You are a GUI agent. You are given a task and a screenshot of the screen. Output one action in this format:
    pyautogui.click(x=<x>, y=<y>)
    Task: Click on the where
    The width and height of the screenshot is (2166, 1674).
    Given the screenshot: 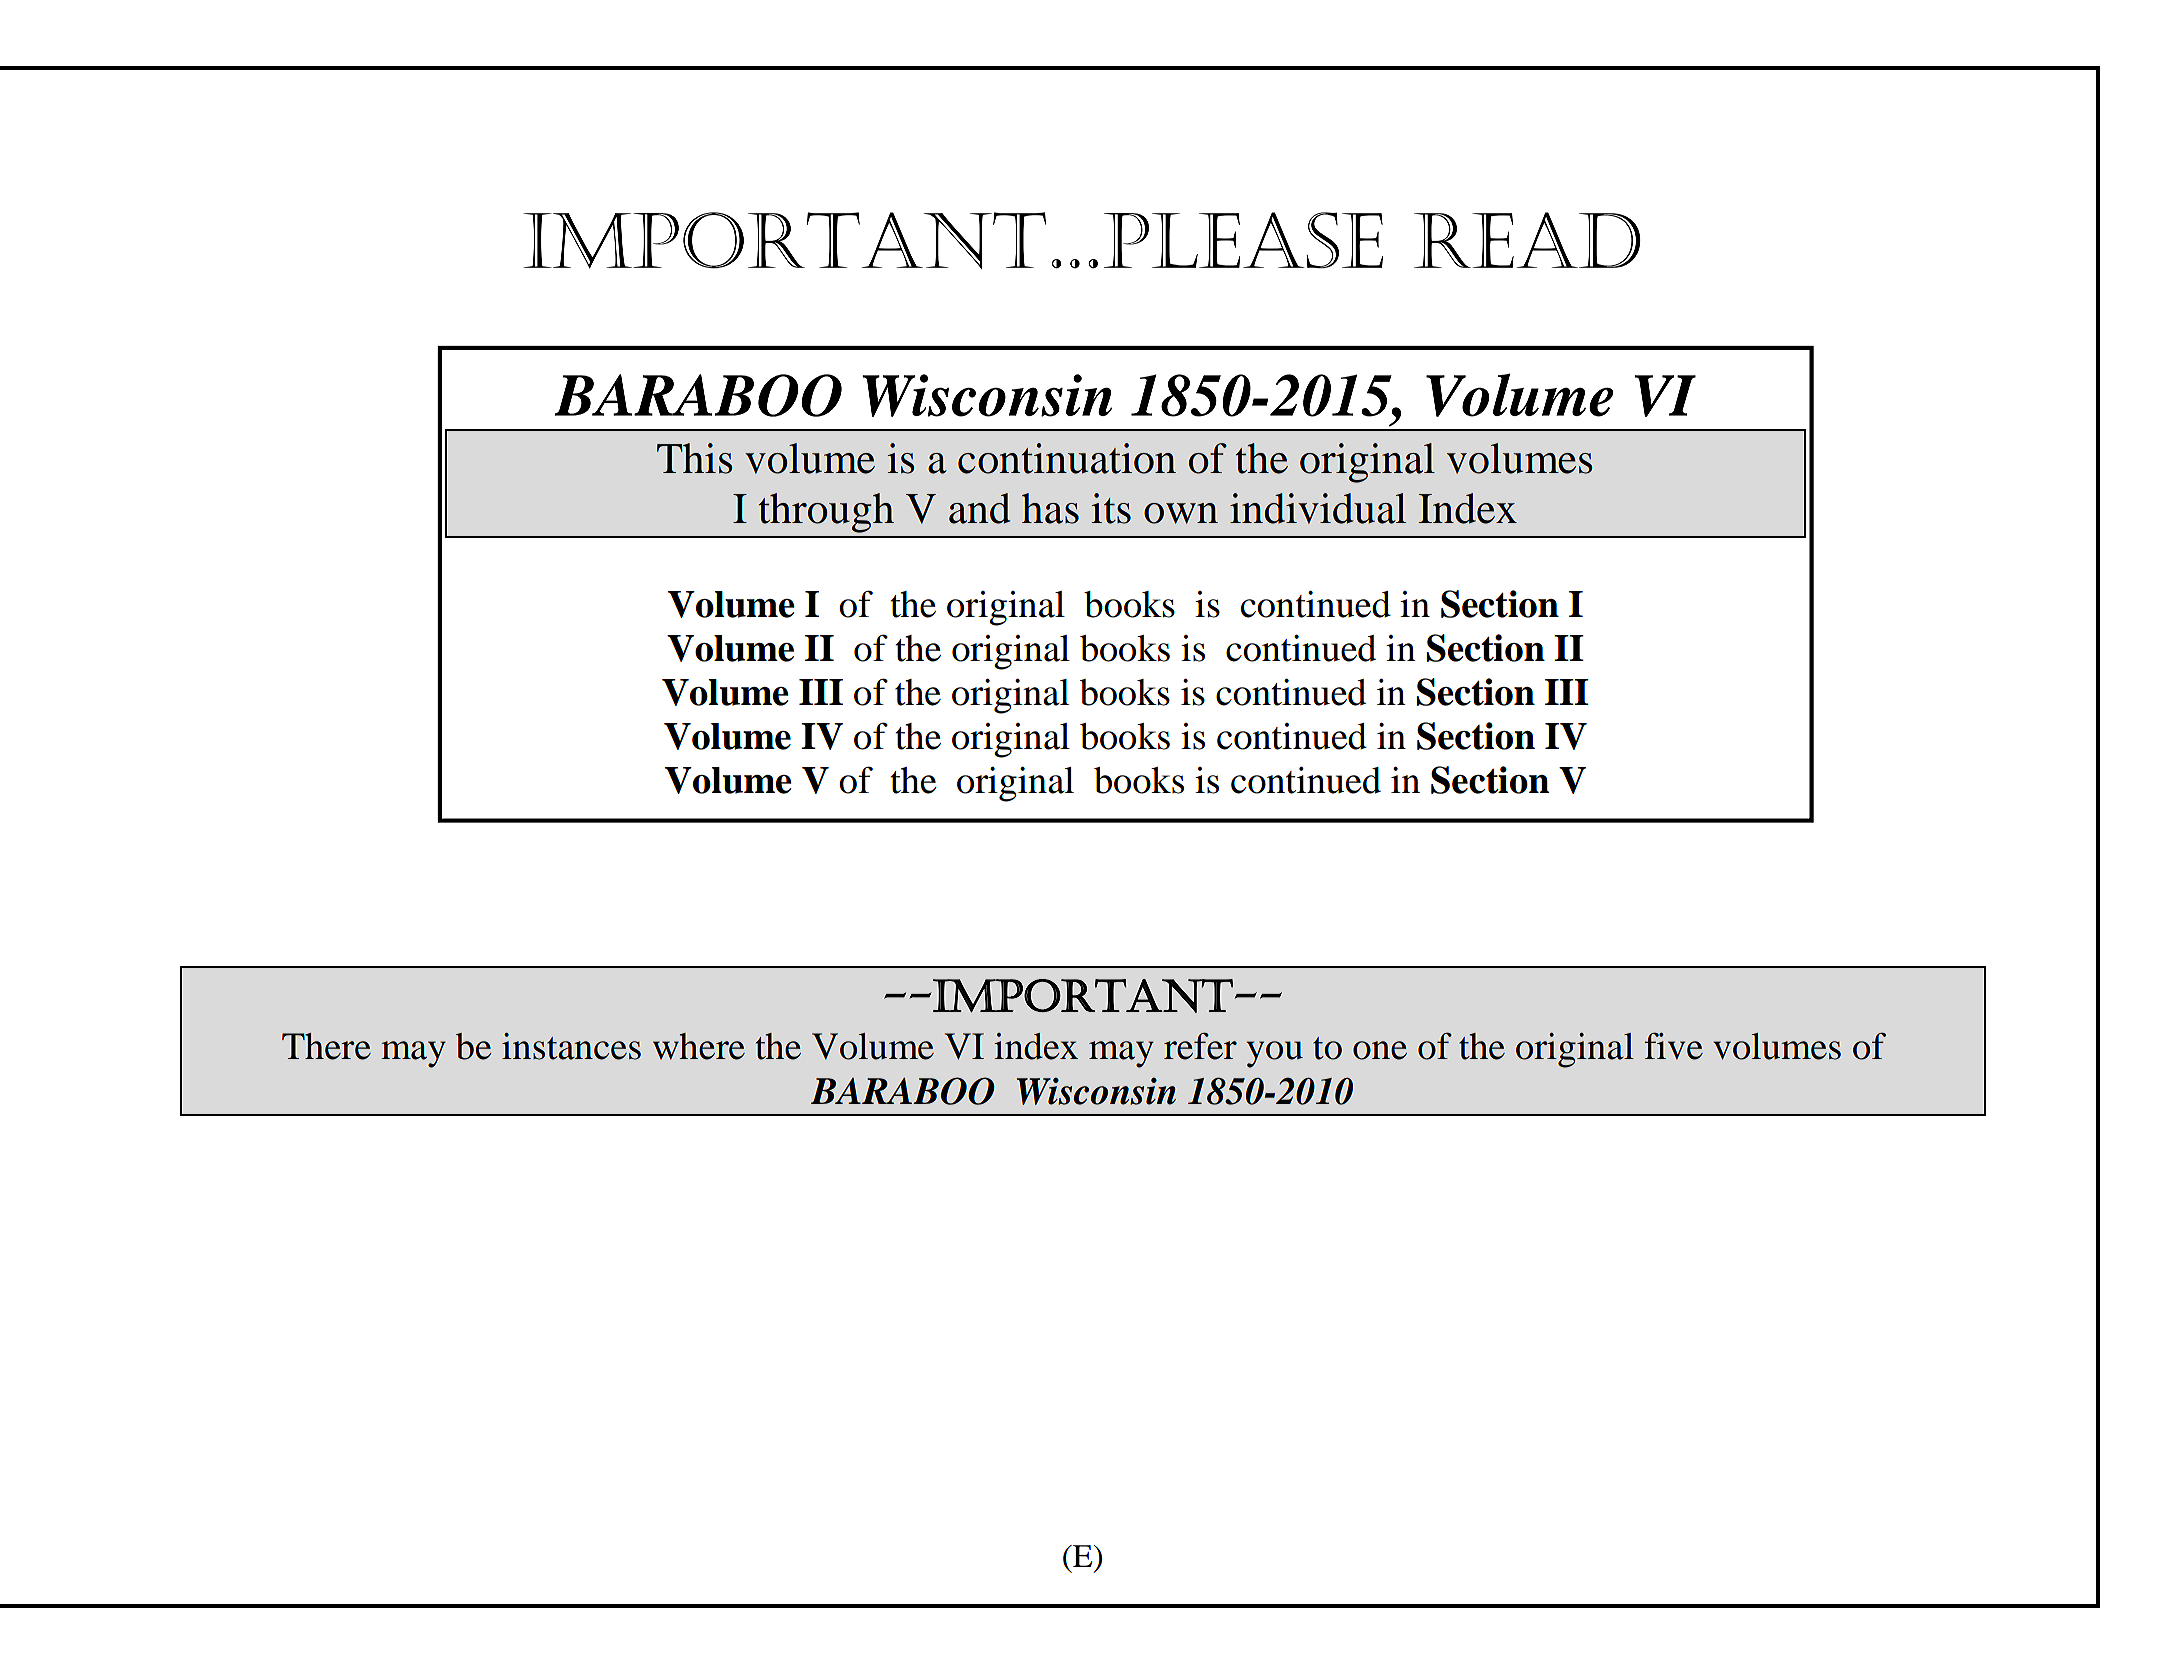 What is the action you would take?
    pyautogui.click(x=699, y=1046)
